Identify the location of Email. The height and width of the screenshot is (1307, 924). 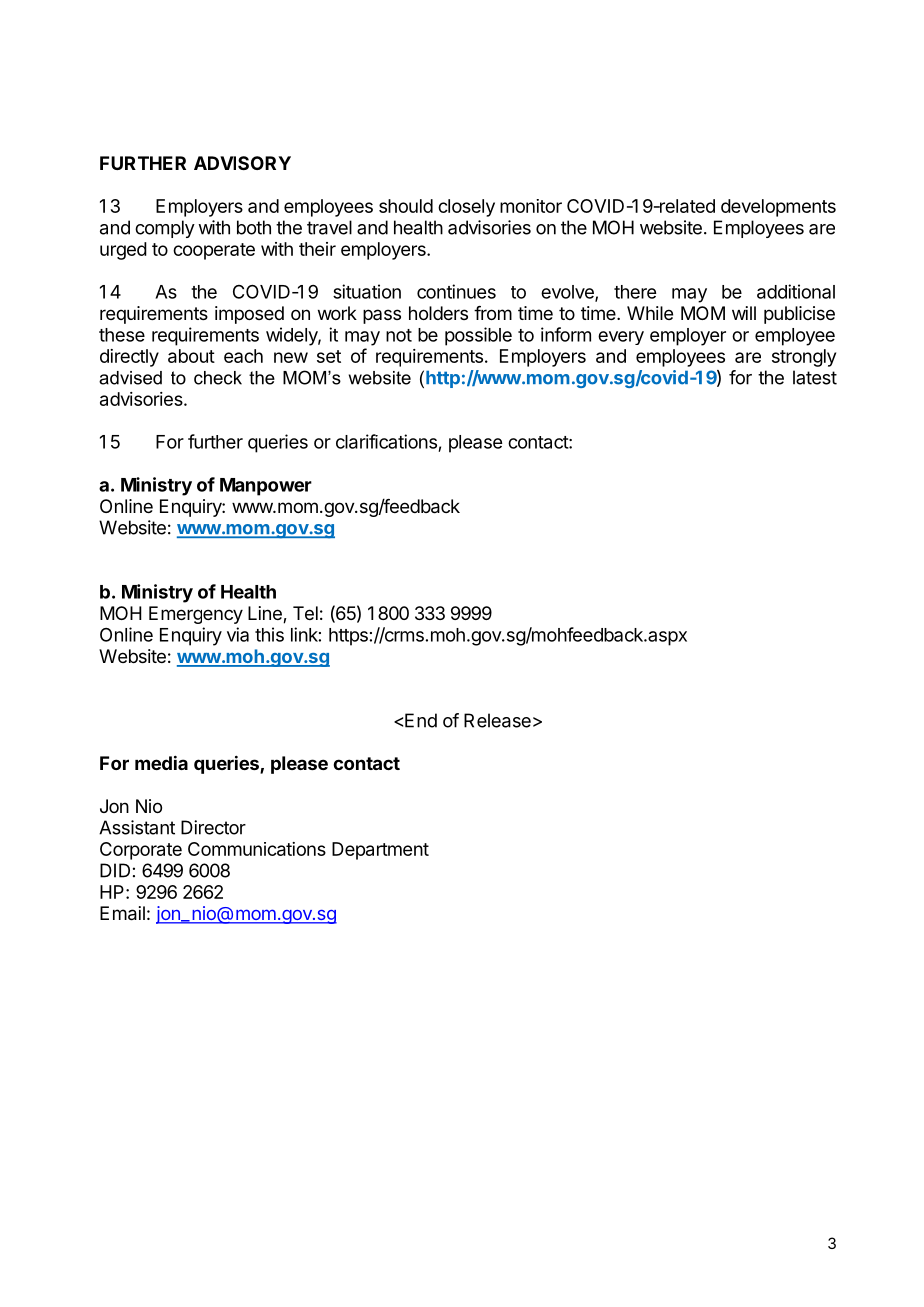
(122, 913).
